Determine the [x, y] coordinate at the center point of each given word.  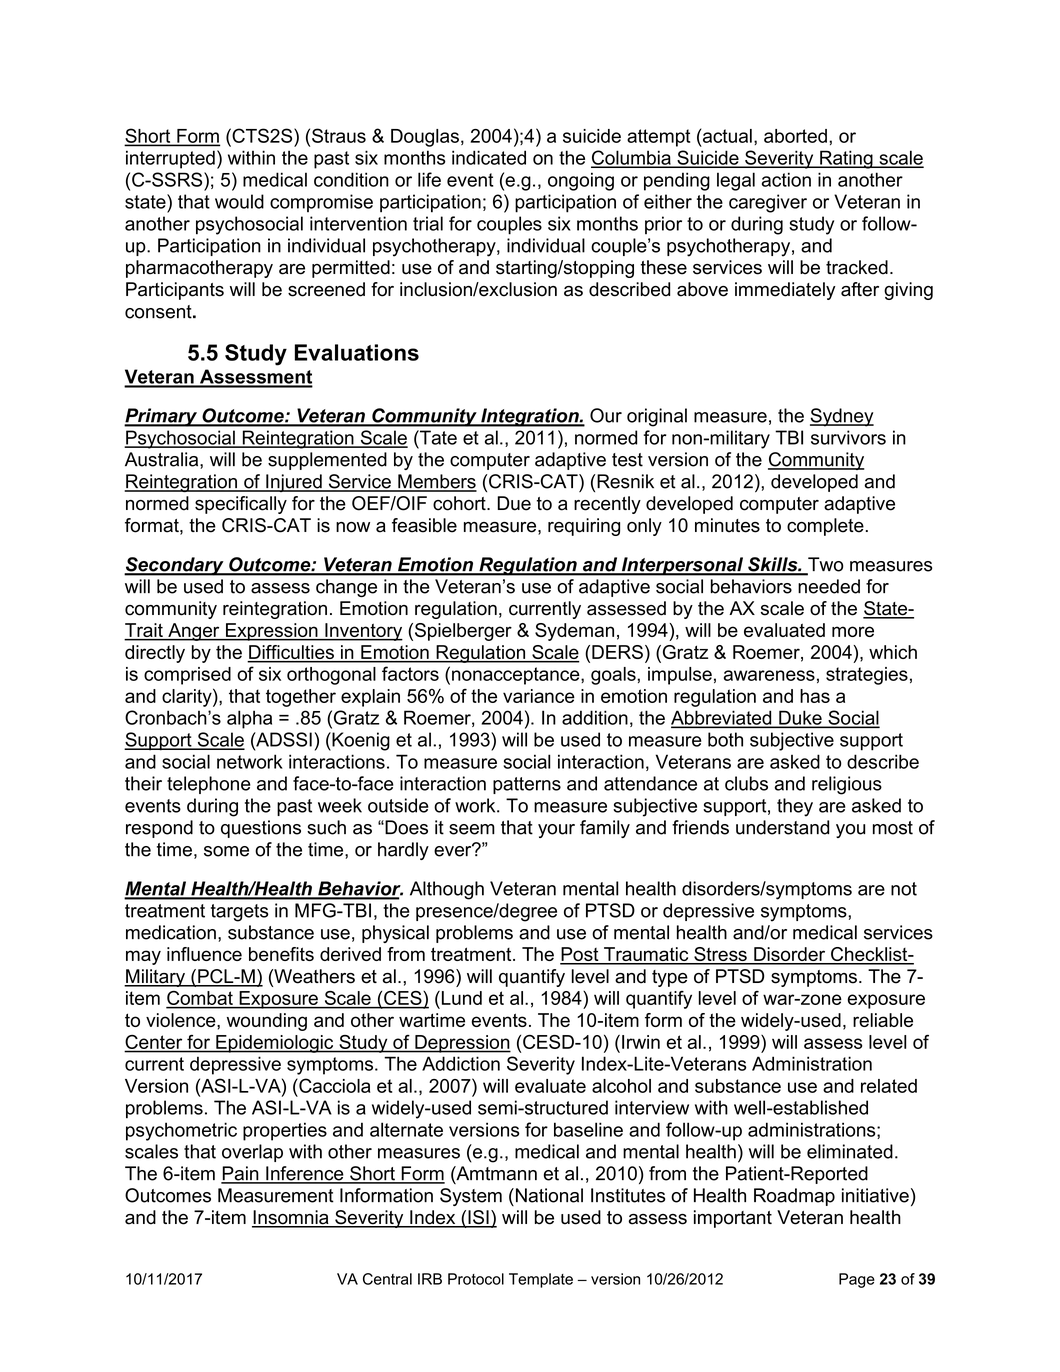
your [556, 831]
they [795, 807]
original [657, 417]
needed [829, 586]
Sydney [842, 417]
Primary [162, 417]
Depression [462, 1044]
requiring [584, 527]
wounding [267, 1022]
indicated [489, 157]
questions [261, 829]
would [239, 201]
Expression [271, 632]
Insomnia [291, 1218]
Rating [846, 159]
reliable [883, 1020]
